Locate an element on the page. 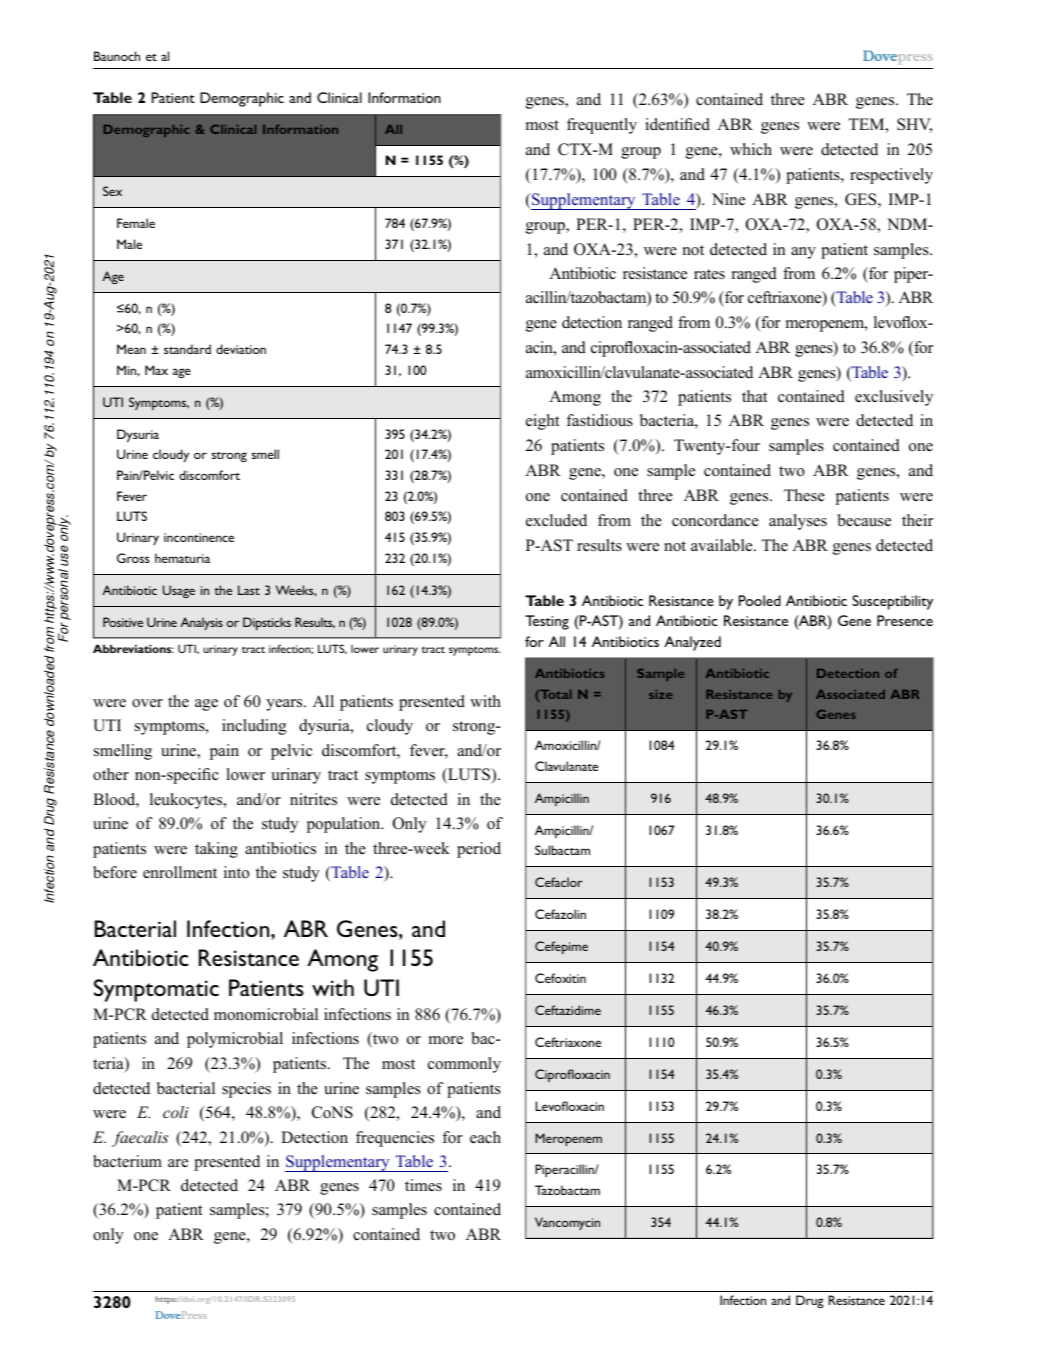 This image has width=1055, height=1366. Presence is located at coordinates (905, 620).
